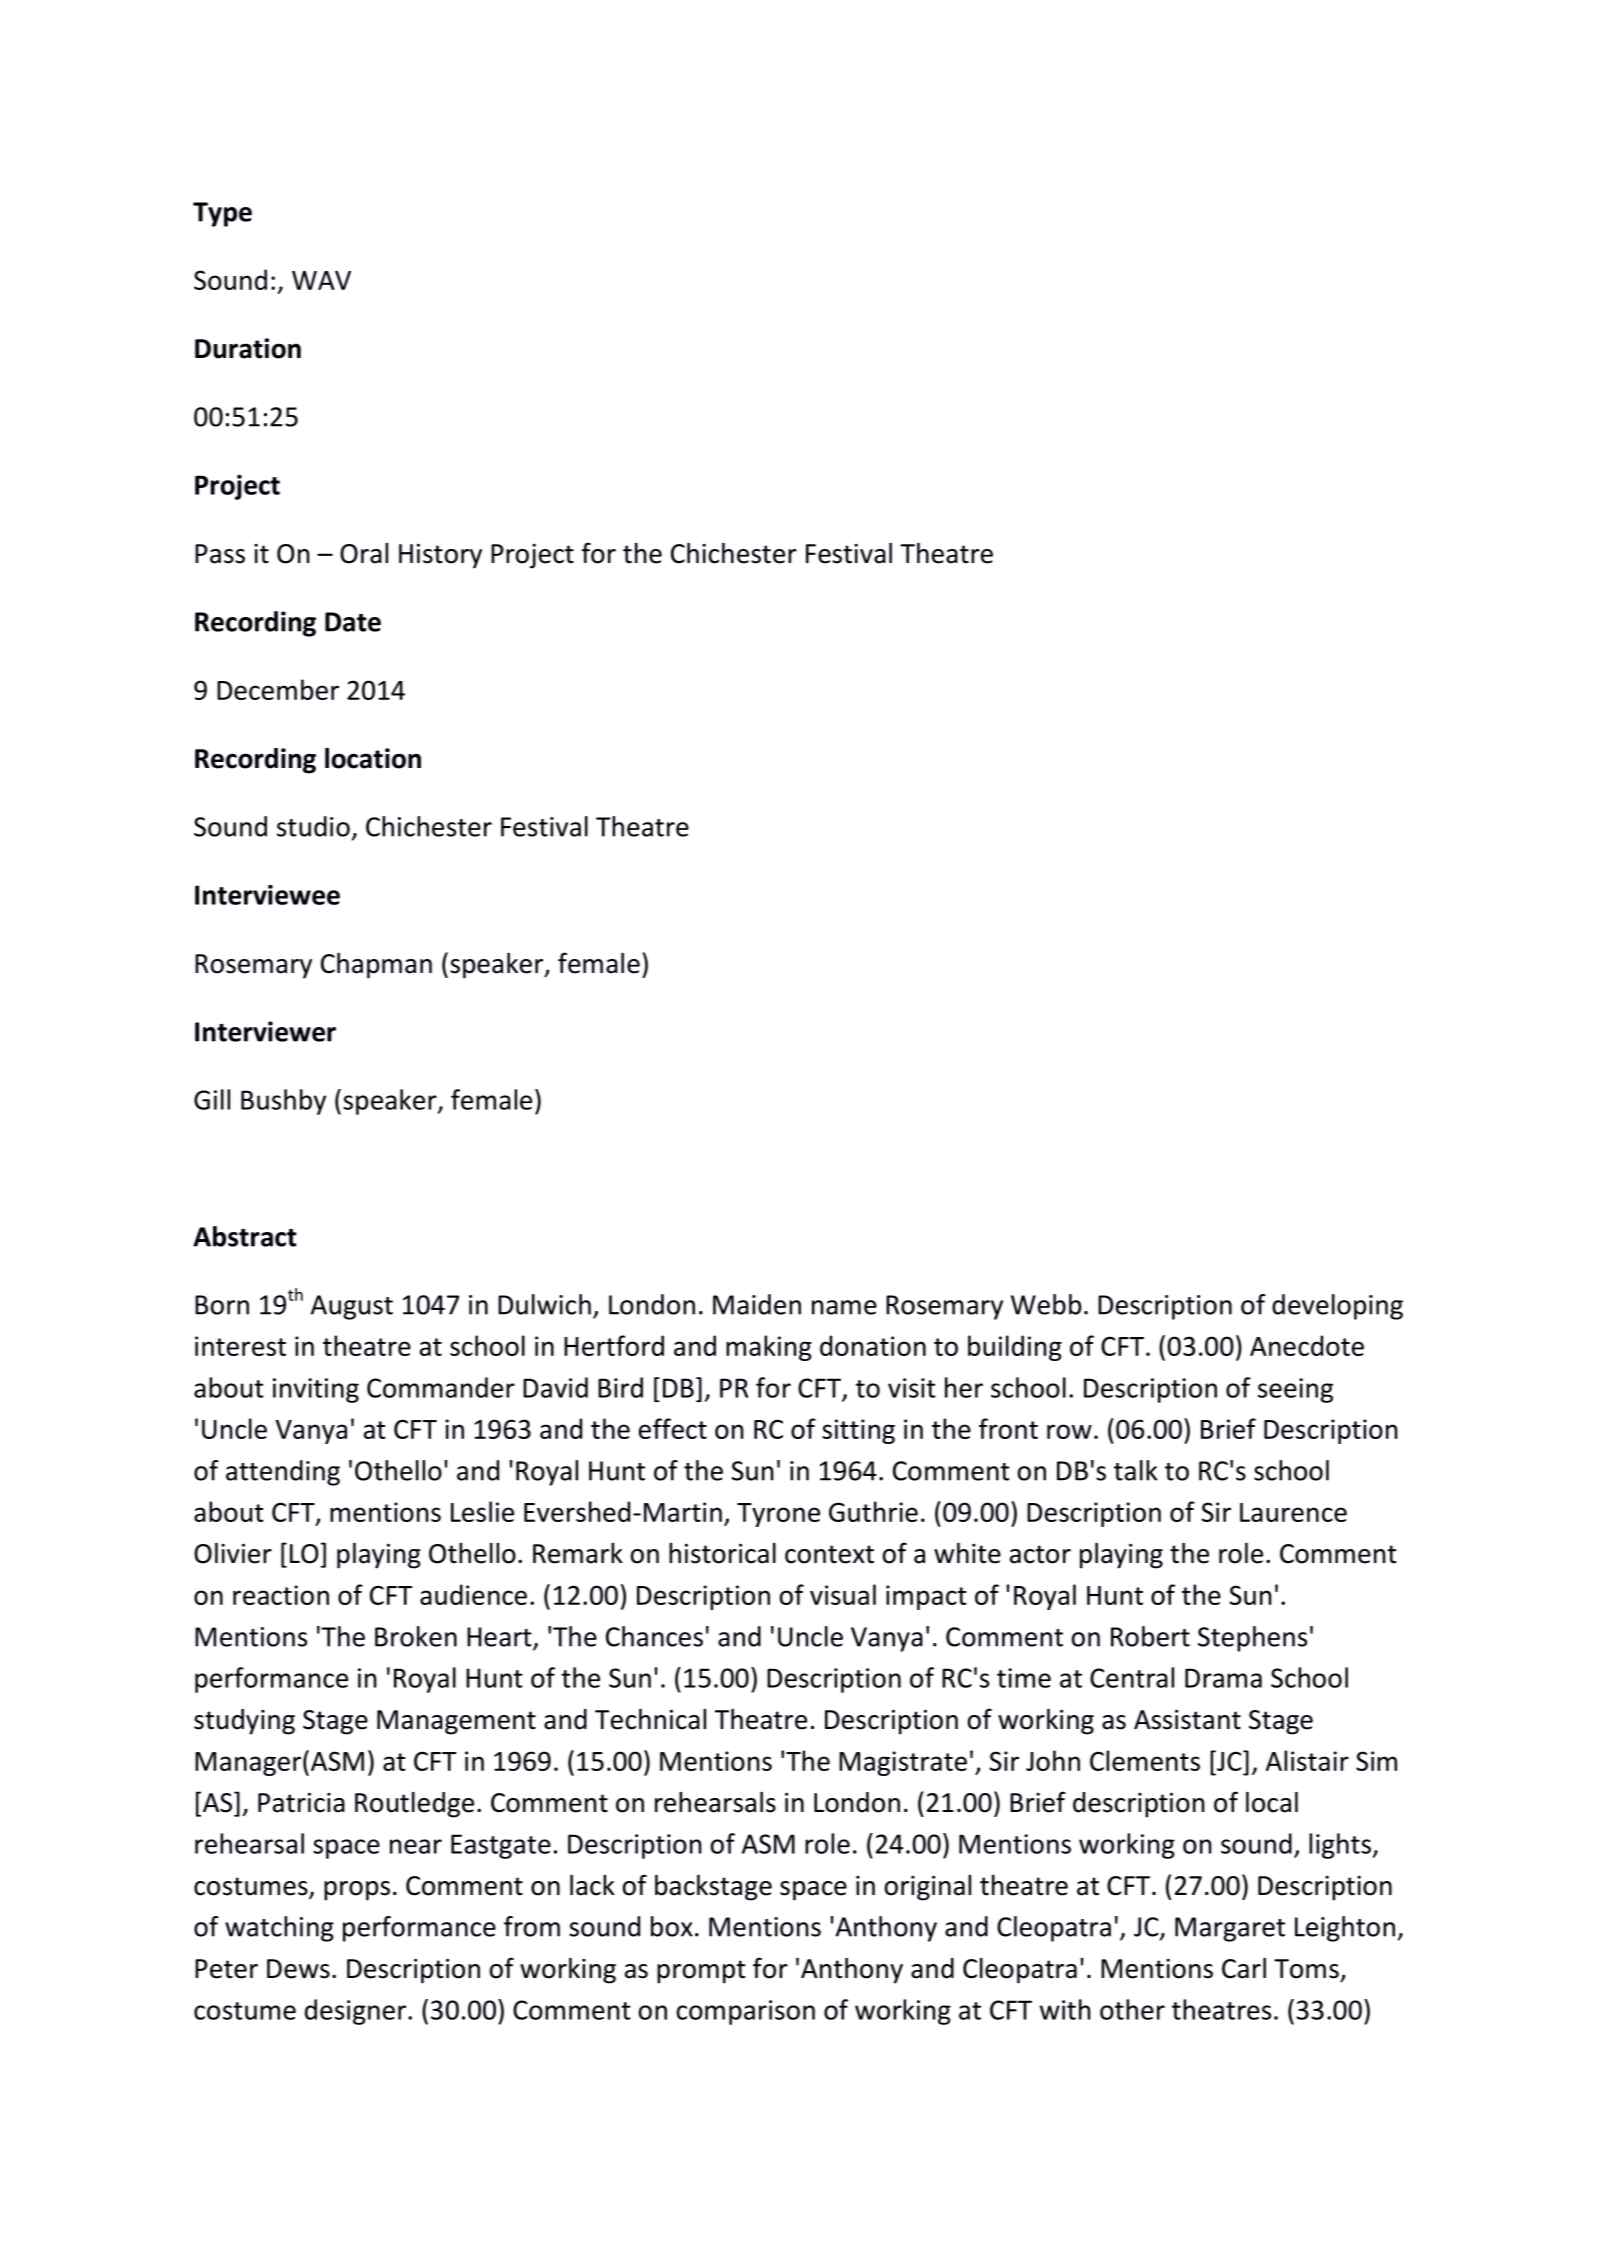  What do you see at coordinates (298, 1969) in the screenshot?
I see `Dews` at bounding box center [298, 1969].
